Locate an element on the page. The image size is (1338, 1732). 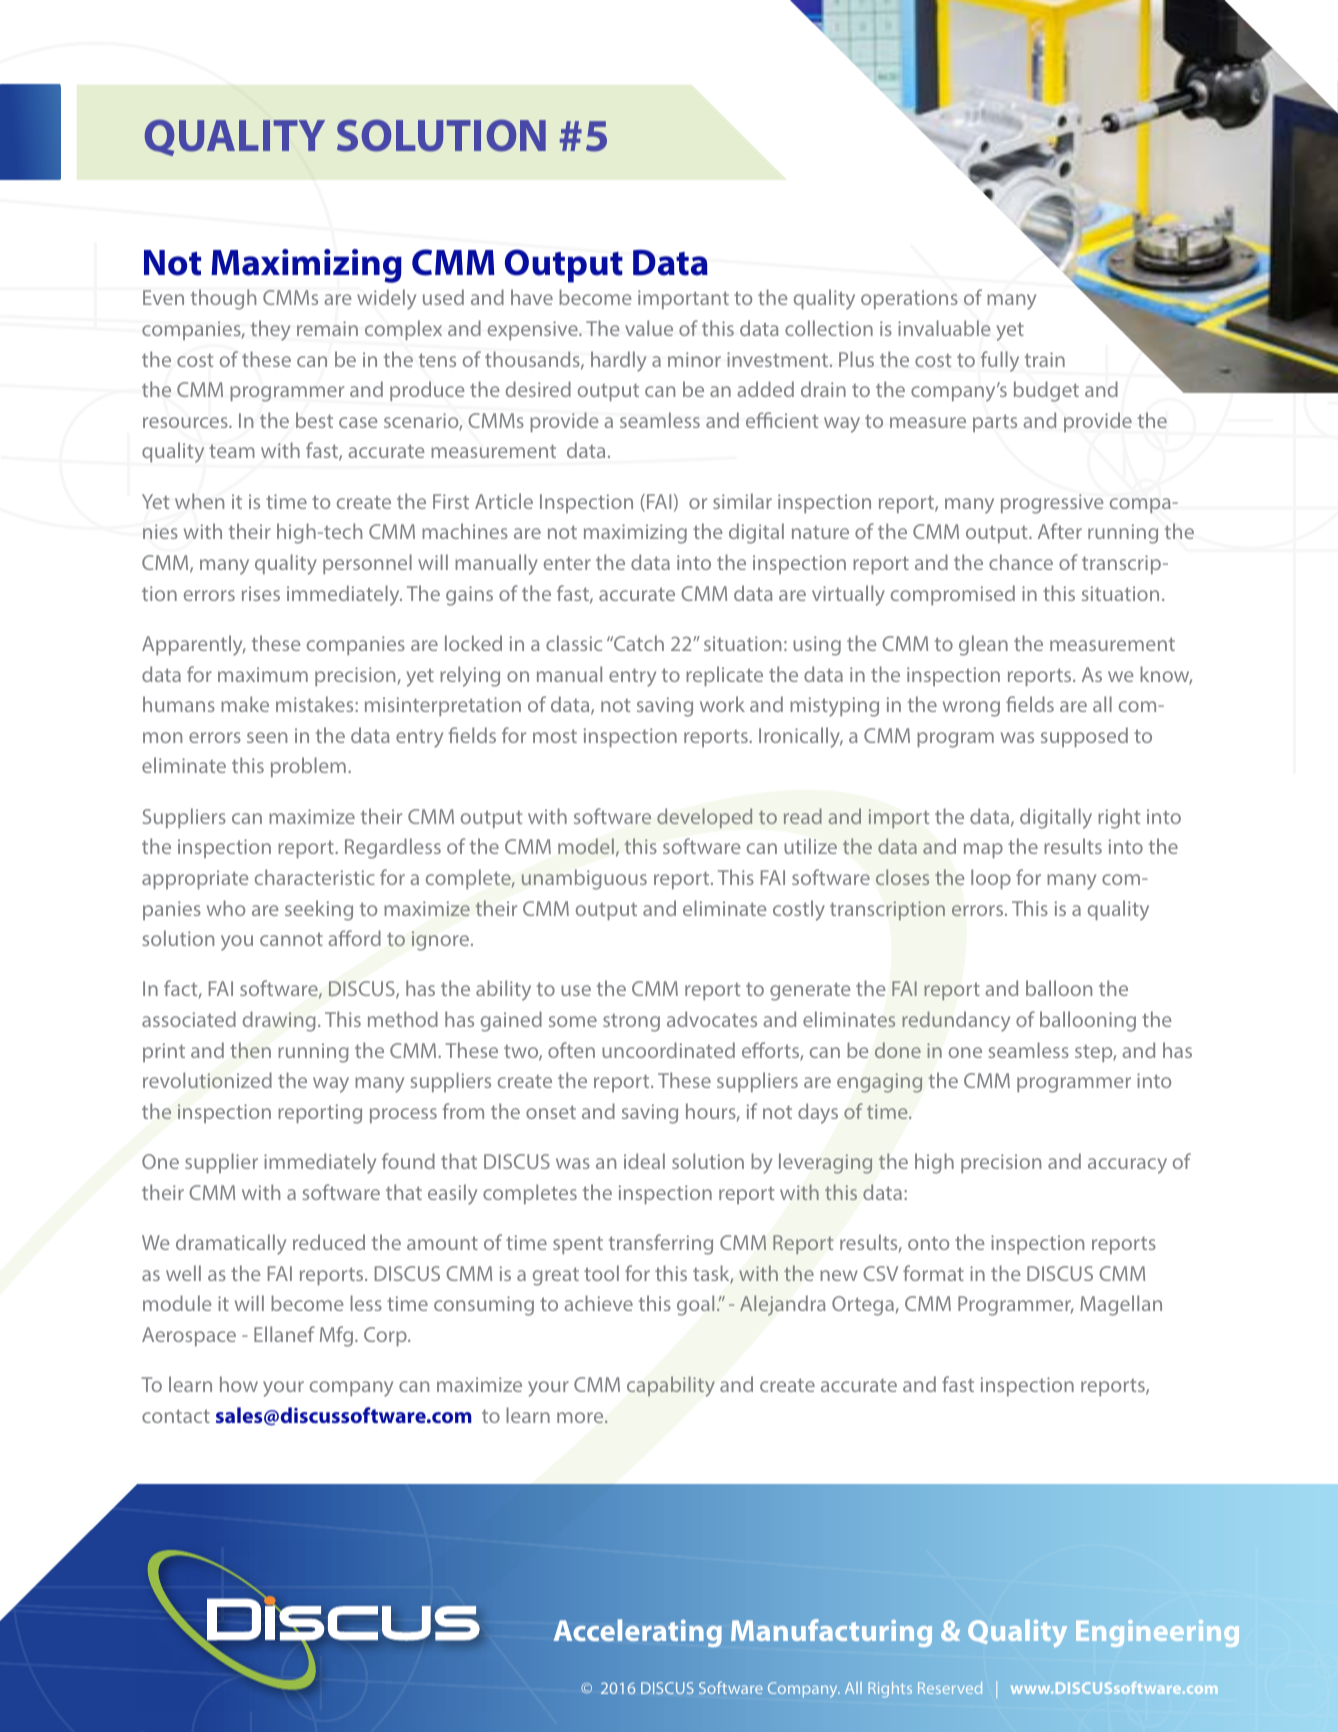
Magellan is located at coordinates (1121, 1305).
